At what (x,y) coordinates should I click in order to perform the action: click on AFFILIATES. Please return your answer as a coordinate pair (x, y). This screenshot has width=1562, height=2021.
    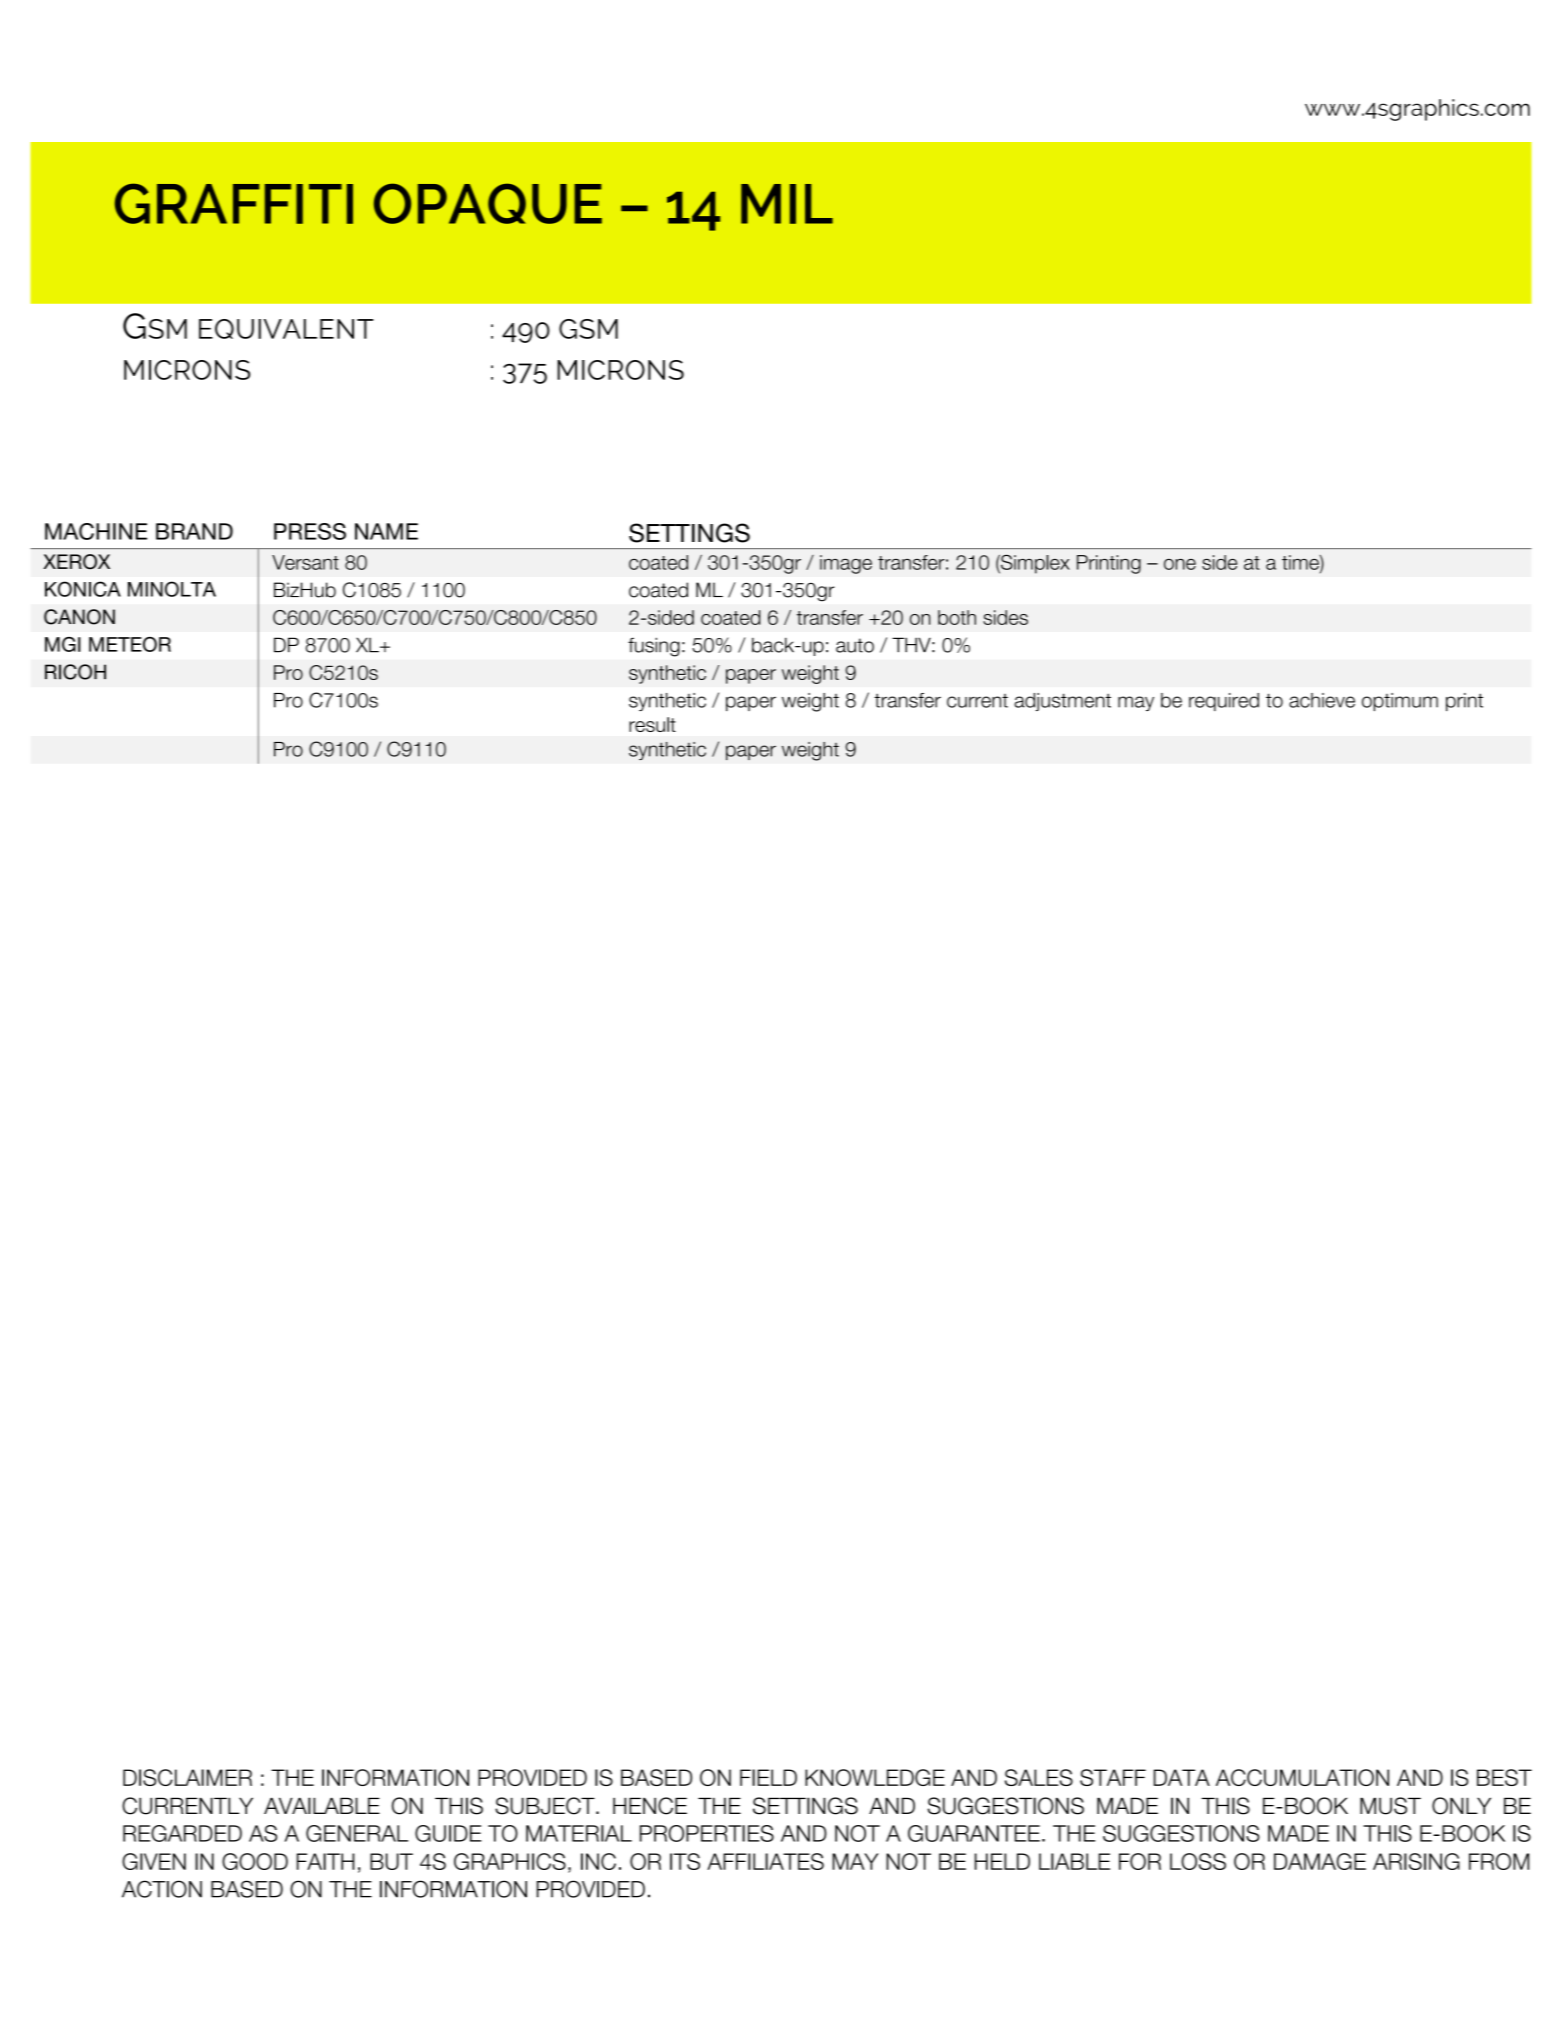
    Looking at the image, I should click on (765, 1861).
